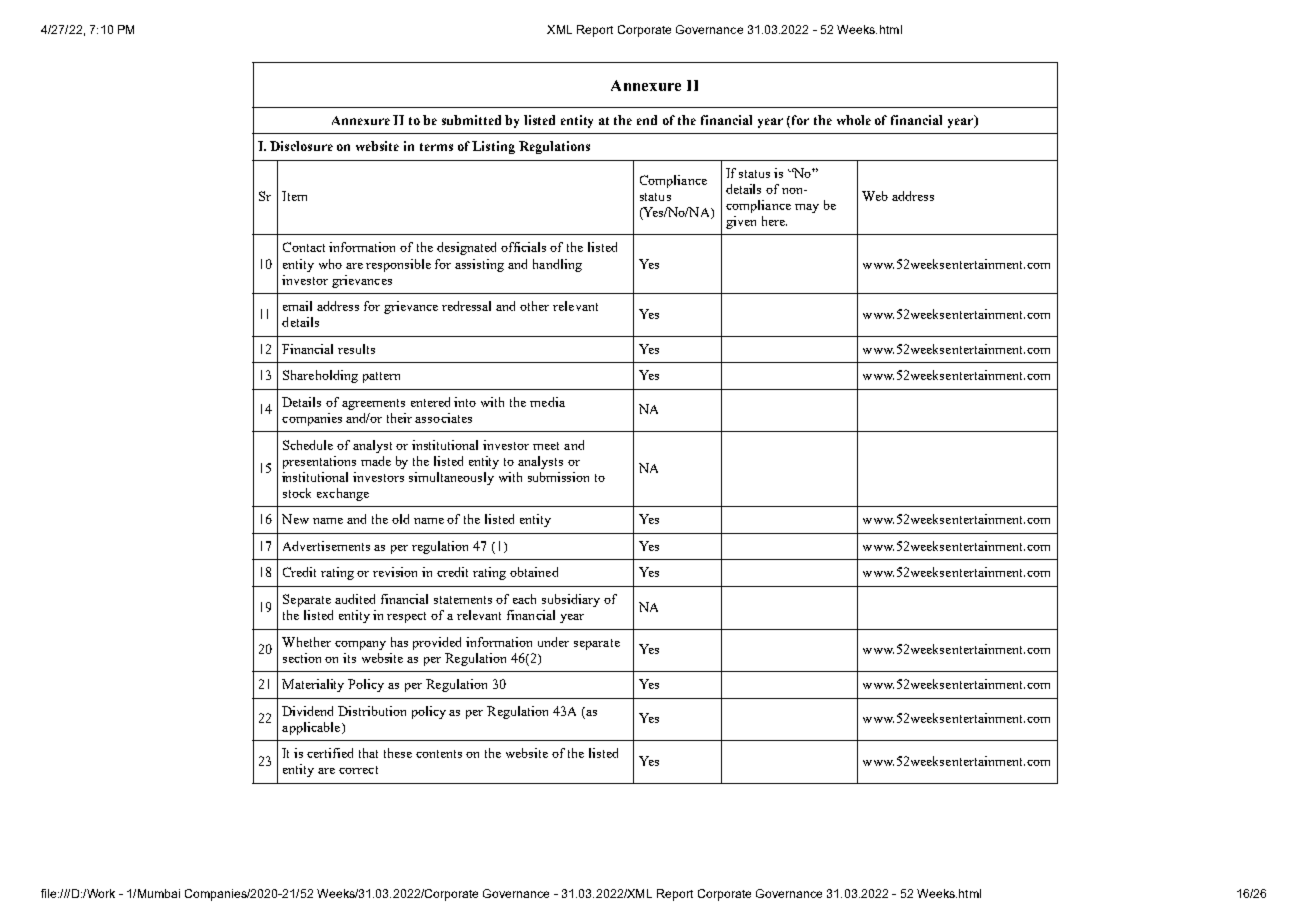 The height and width of the screenshot is (924, 1308). What do you see at coordinates (546, 446) in the screenshot?
I see `meet` at bounding box center [546, 446].
